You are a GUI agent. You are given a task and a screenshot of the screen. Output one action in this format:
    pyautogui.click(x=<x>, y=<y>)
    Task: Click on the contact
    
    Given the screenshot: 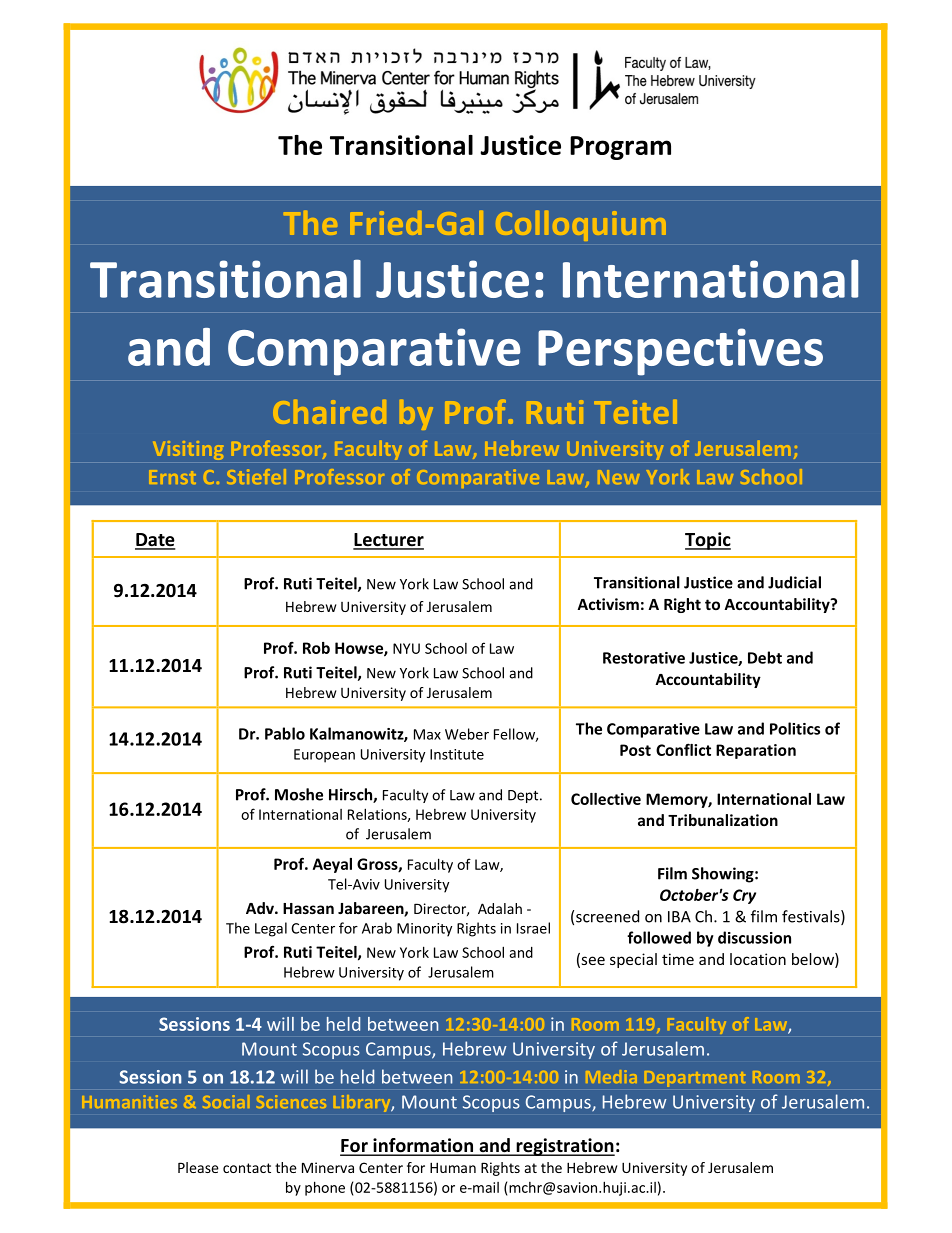 What is the action you would take?
    pyautogui.click(x=247, y=1168)
